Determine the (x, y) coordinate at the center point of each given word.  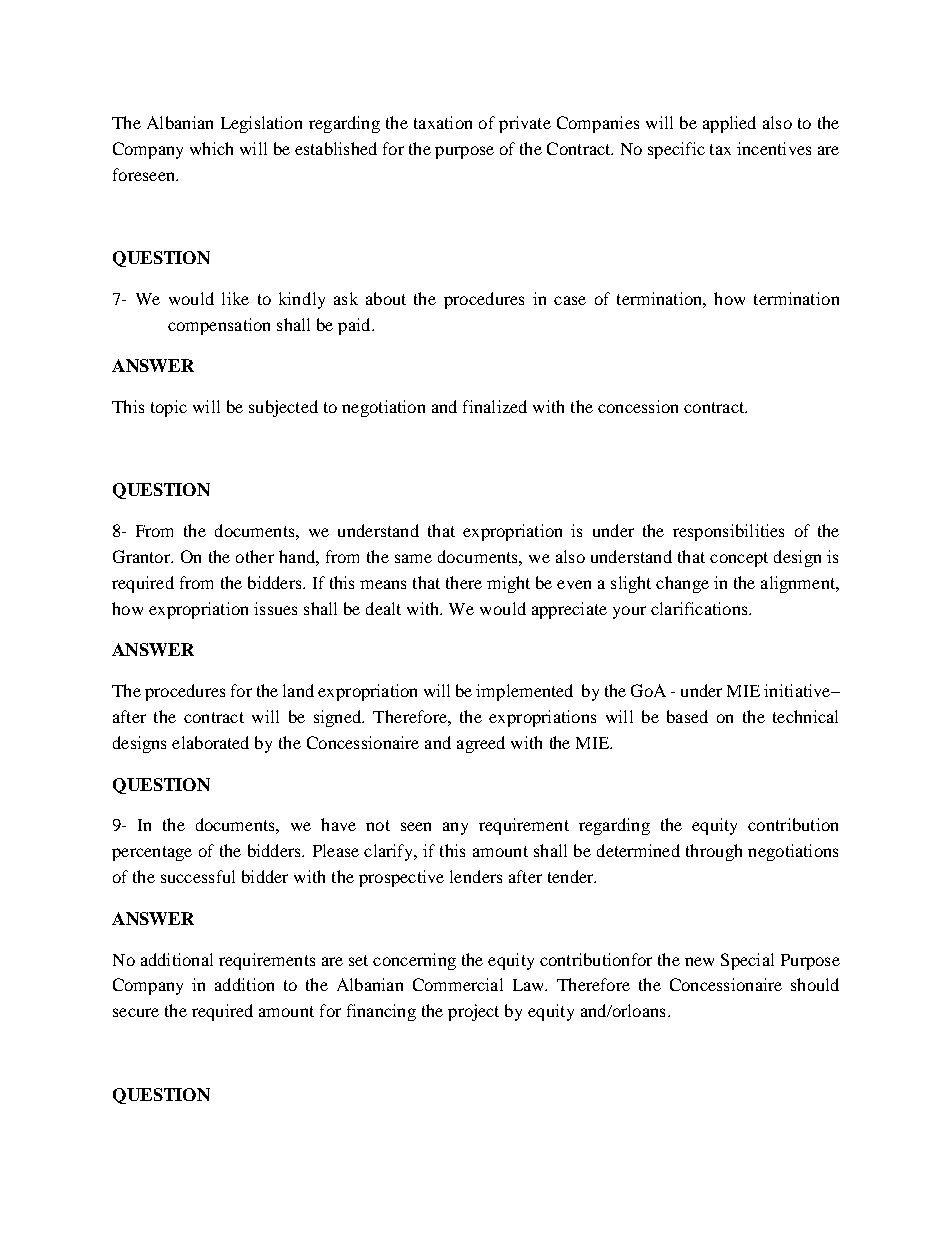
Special (747, 961)
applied (729, 124)
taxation (443, 122)
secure (136, 1012)
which (211, 148)
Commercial (458, 984)
